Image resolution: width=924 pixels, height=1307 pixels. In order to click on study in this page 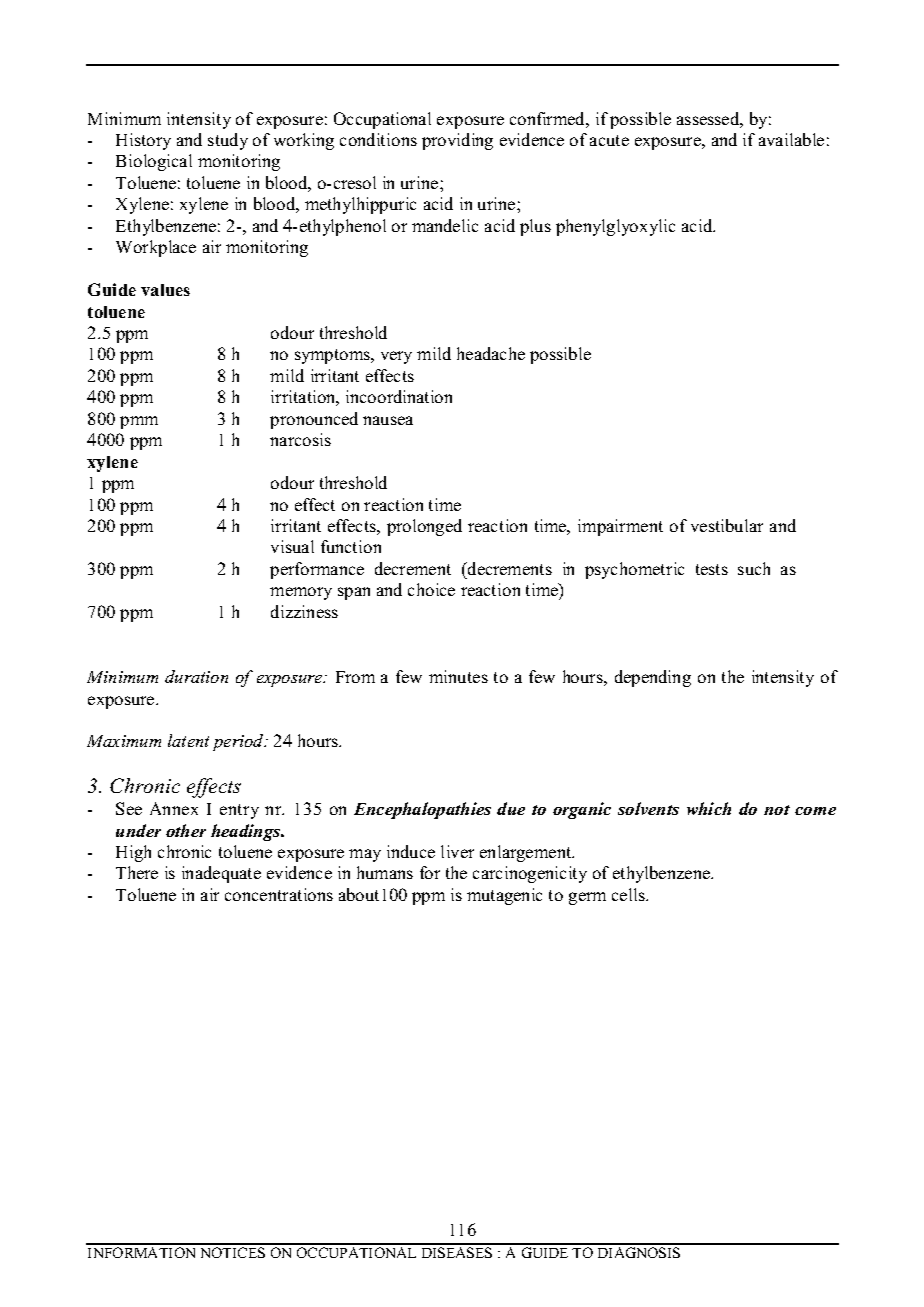, I will do `click(228, 141)`.
